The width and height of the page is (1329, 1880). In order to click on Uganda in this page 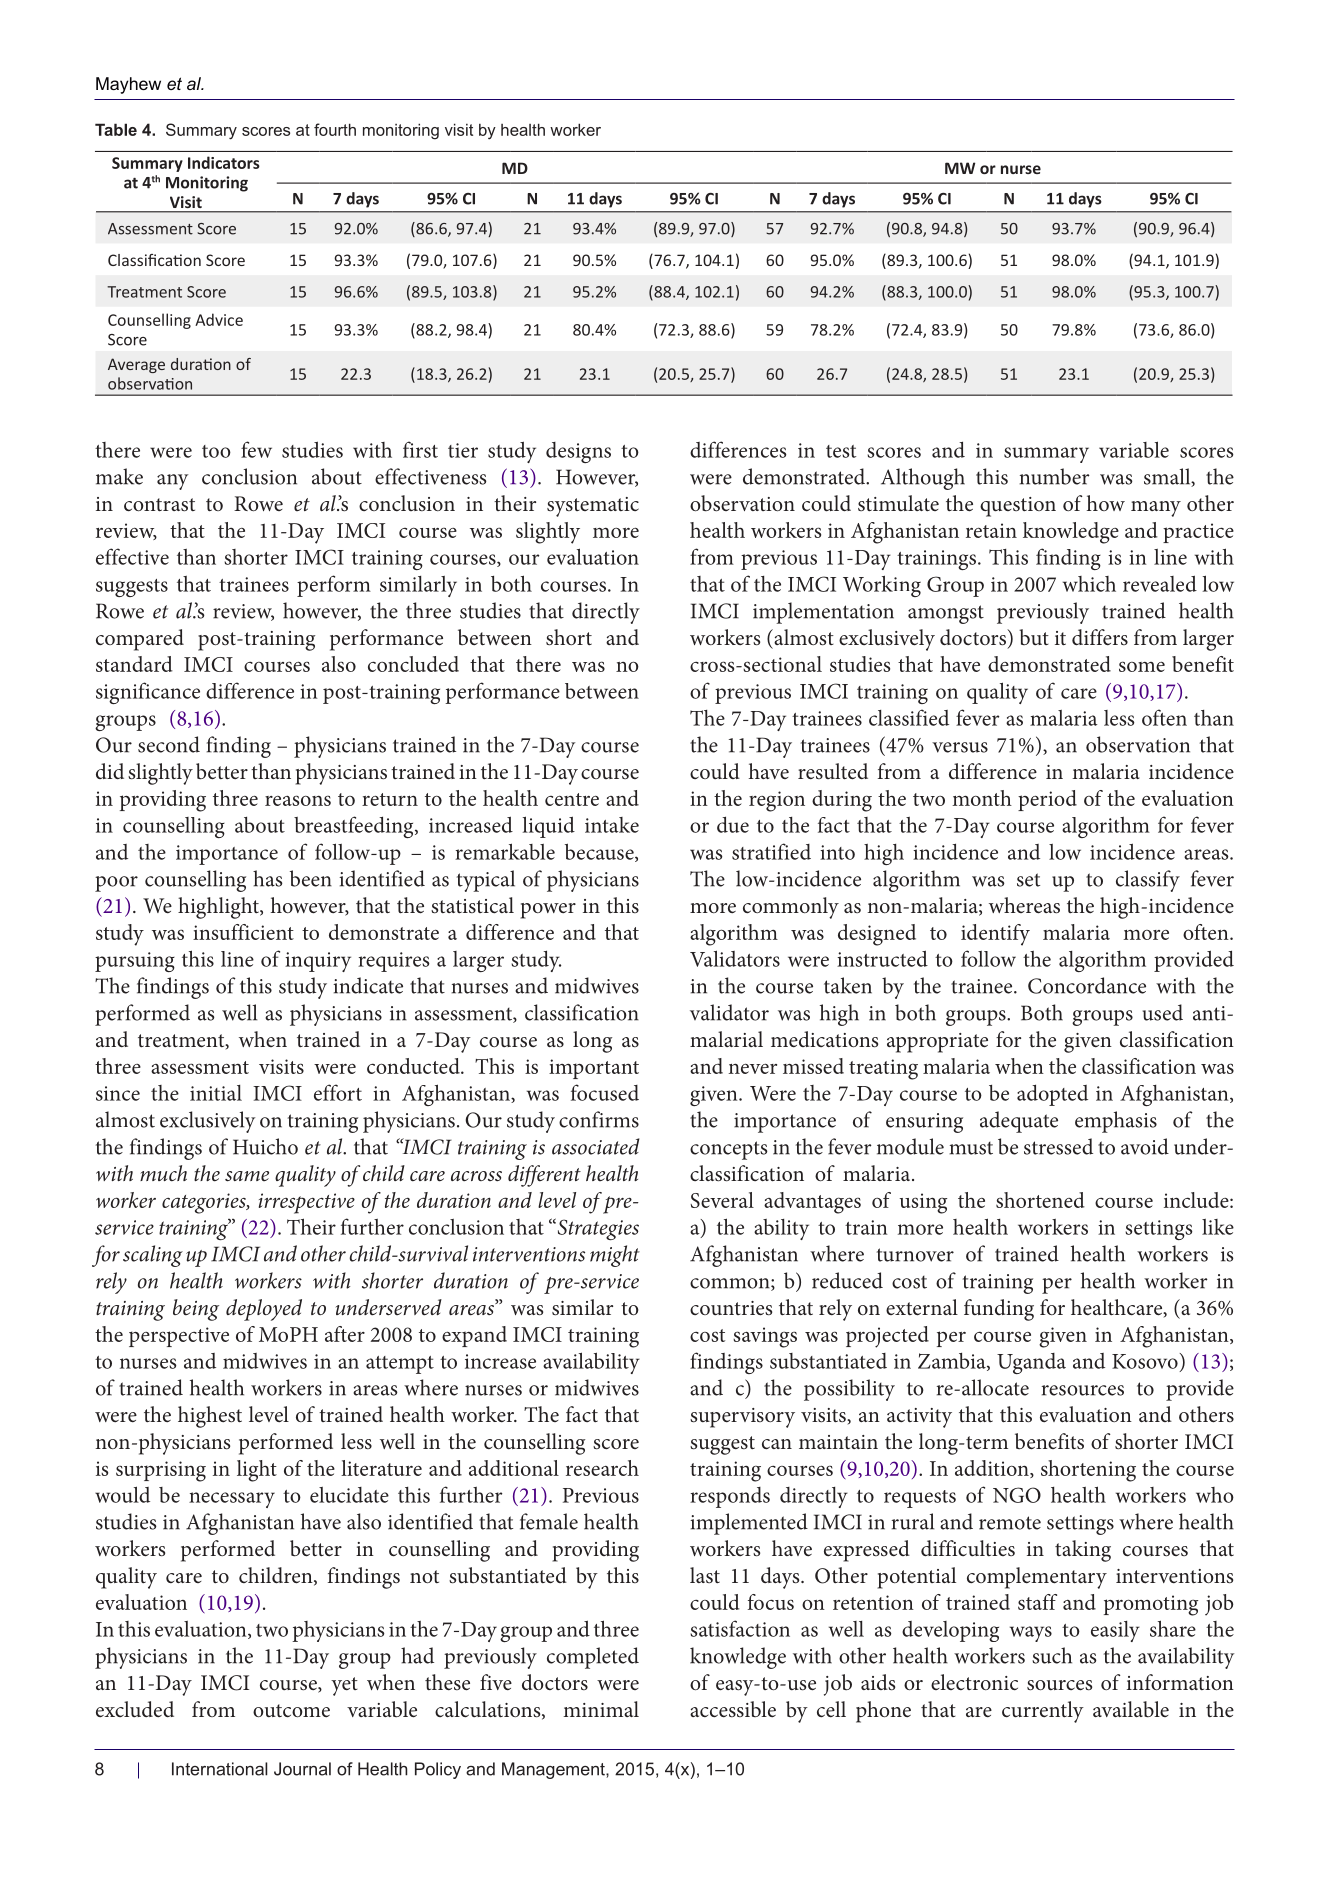, I will do `click(1031, 1363)`.
